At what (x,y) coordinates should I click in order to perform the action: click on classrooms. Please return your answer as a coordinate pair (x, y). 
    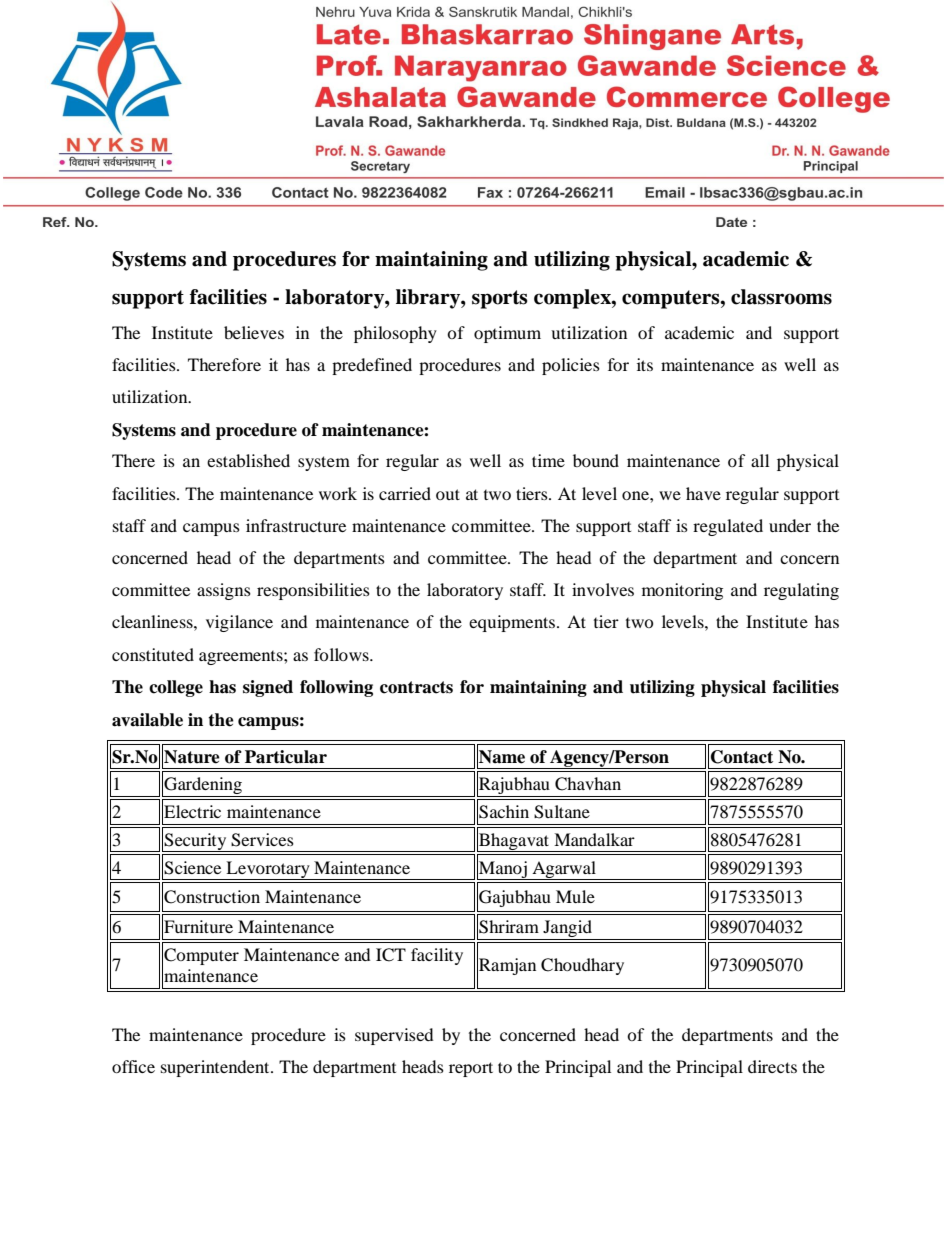
    Looking at the image, I should click on (781, 297).
